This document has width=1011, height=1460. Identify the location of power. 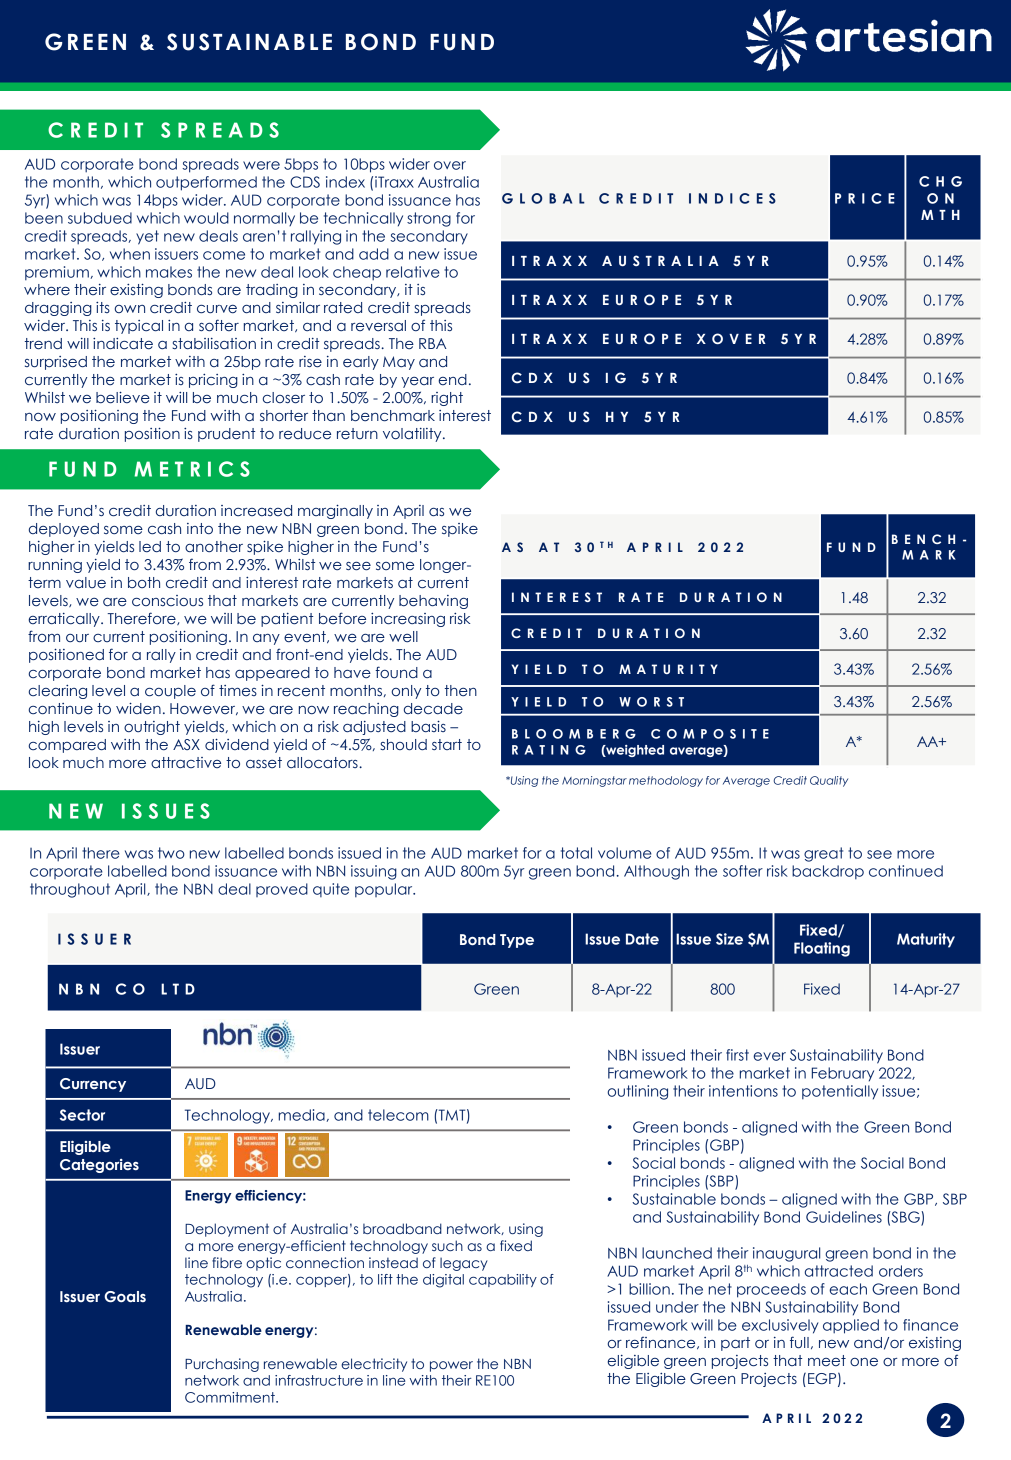
(451, 1366).
